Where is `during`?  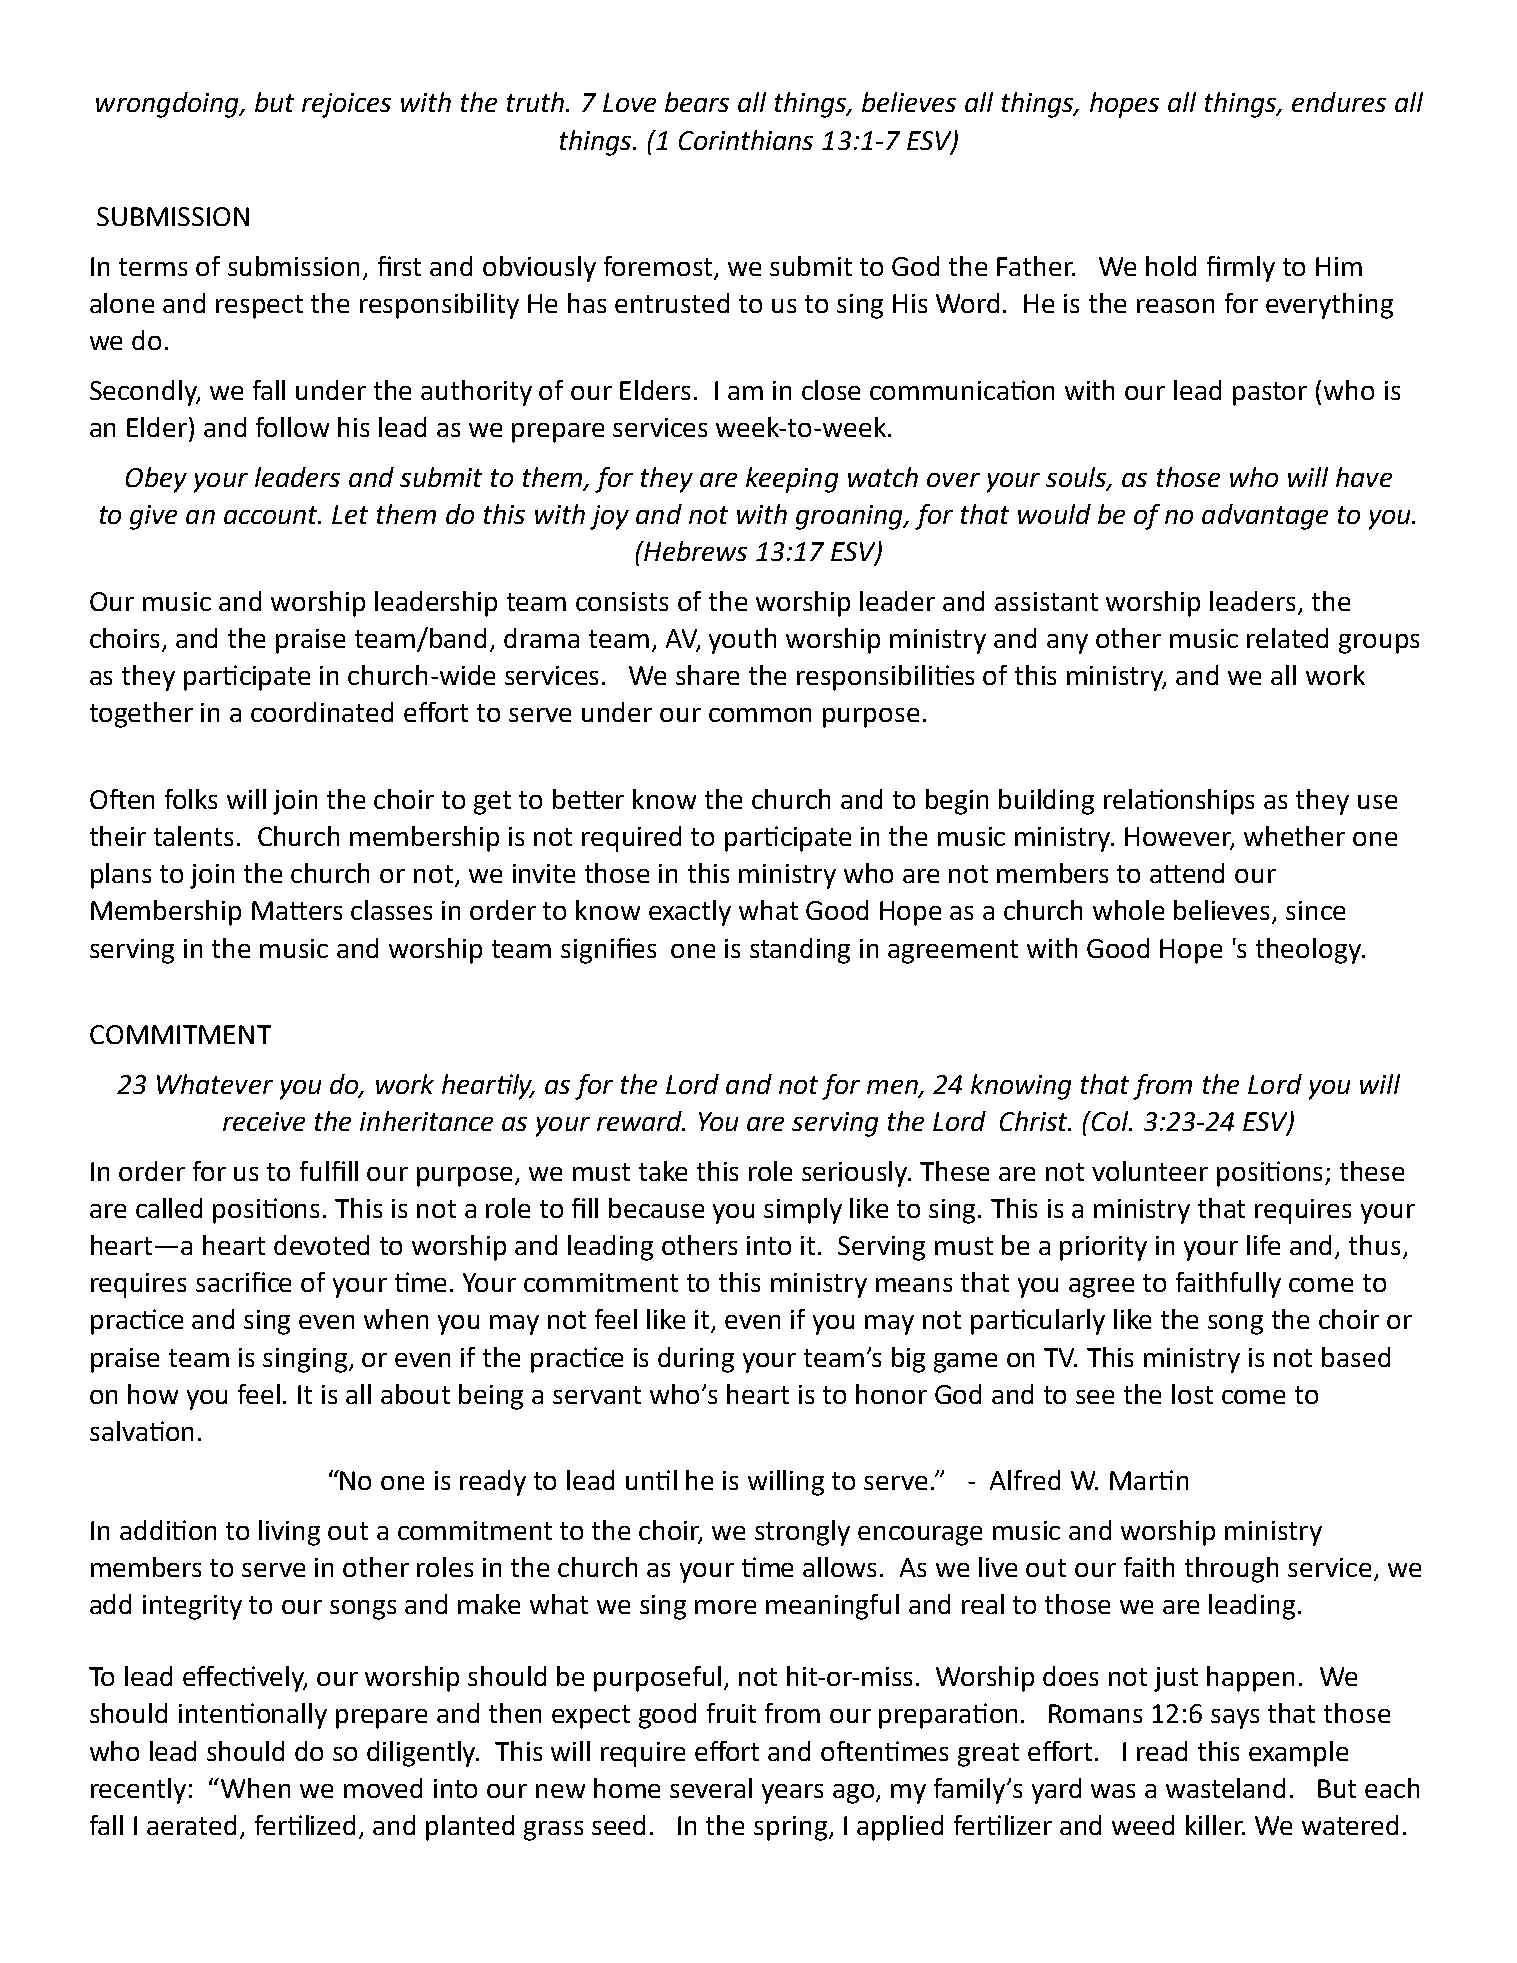 during is located at coordinates (696, 1360).
